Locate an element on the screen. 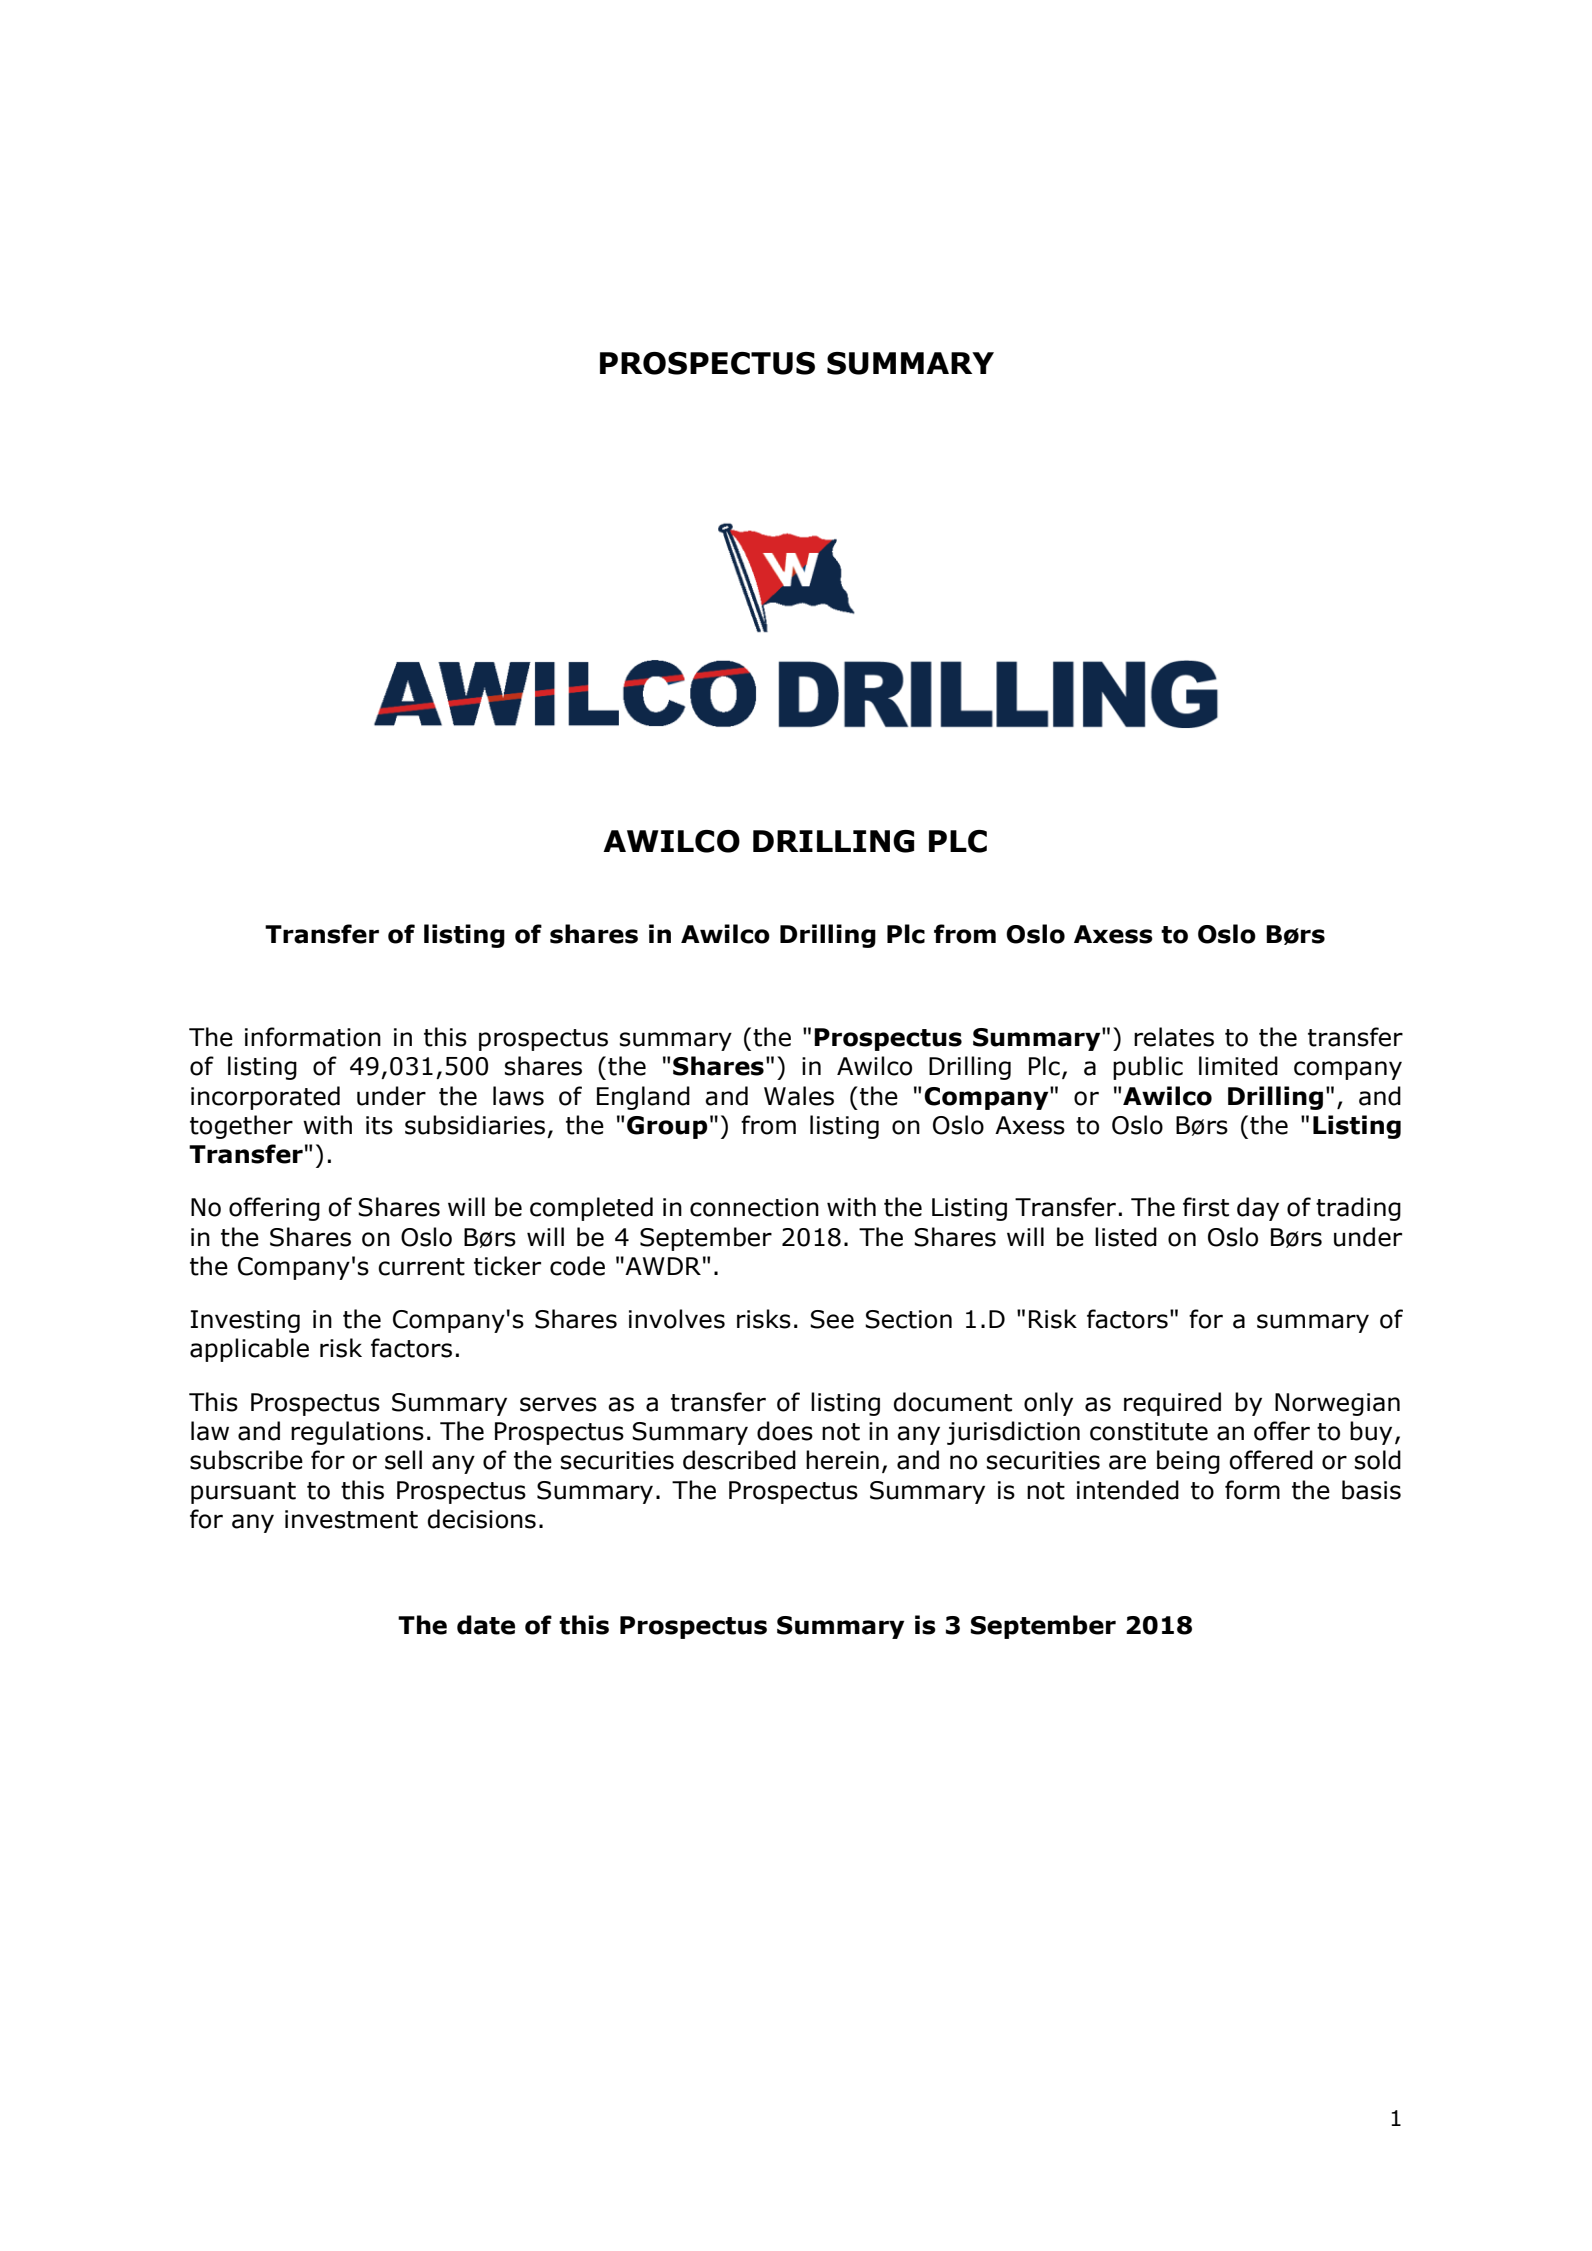  date is located at coordinates (486, 1625).
